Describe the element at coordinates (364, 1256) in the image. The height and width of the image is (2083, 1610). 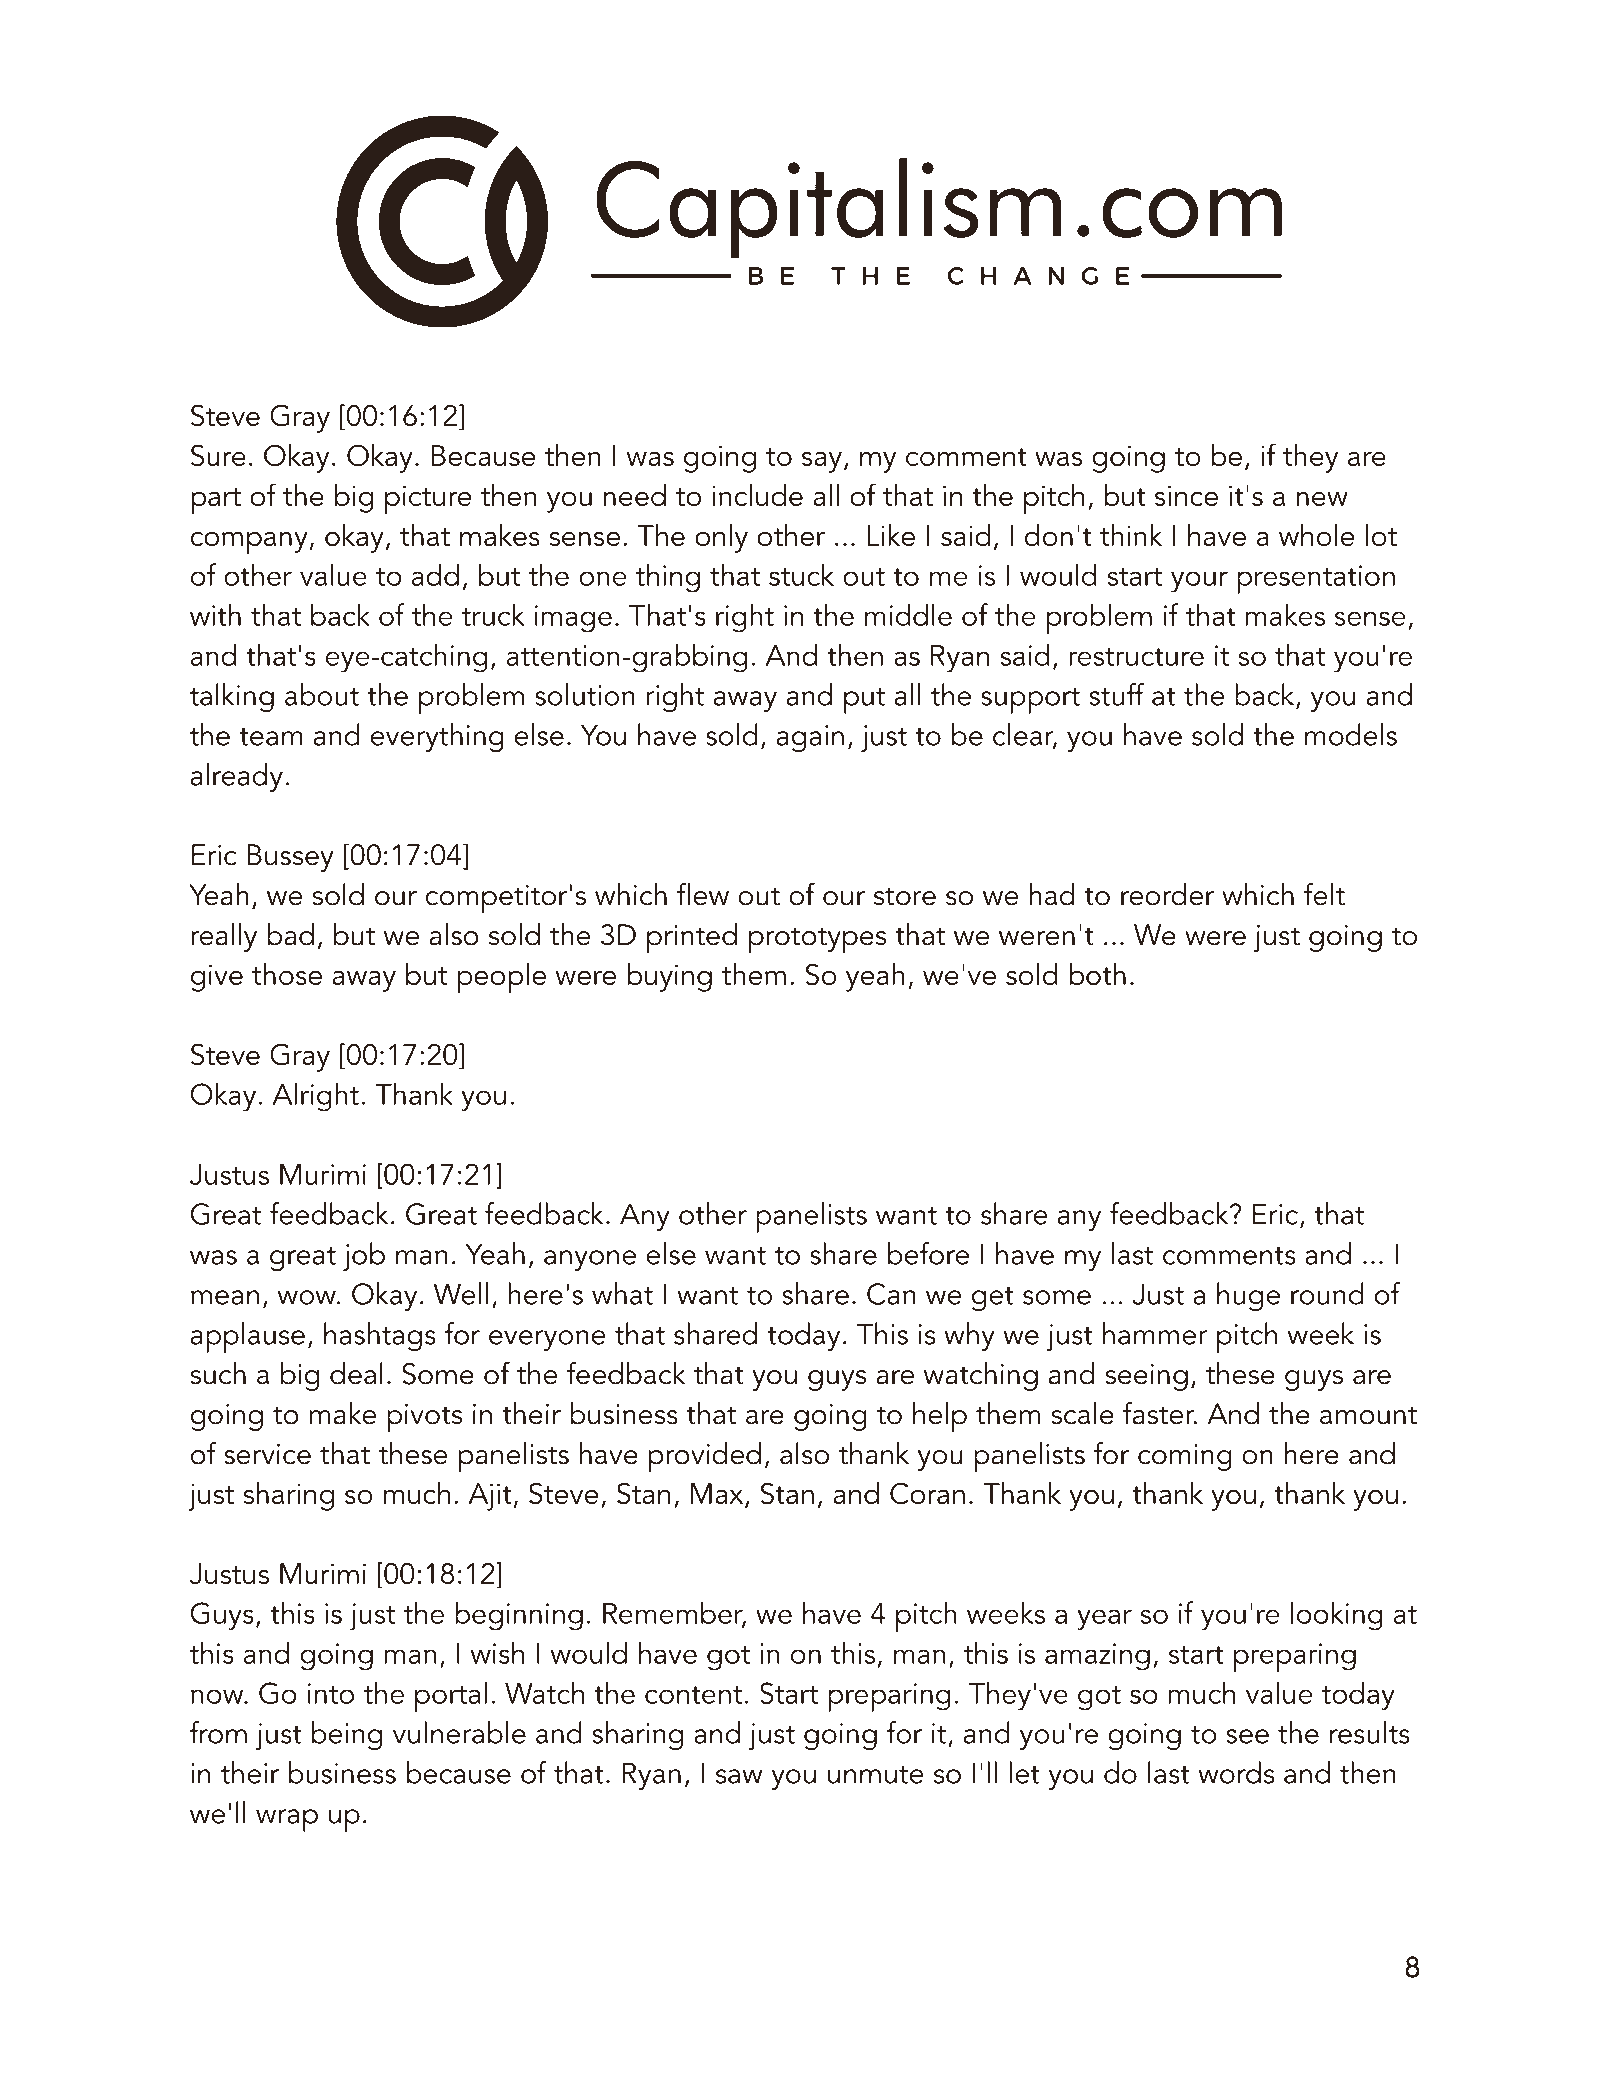
I see `job` at that location.
